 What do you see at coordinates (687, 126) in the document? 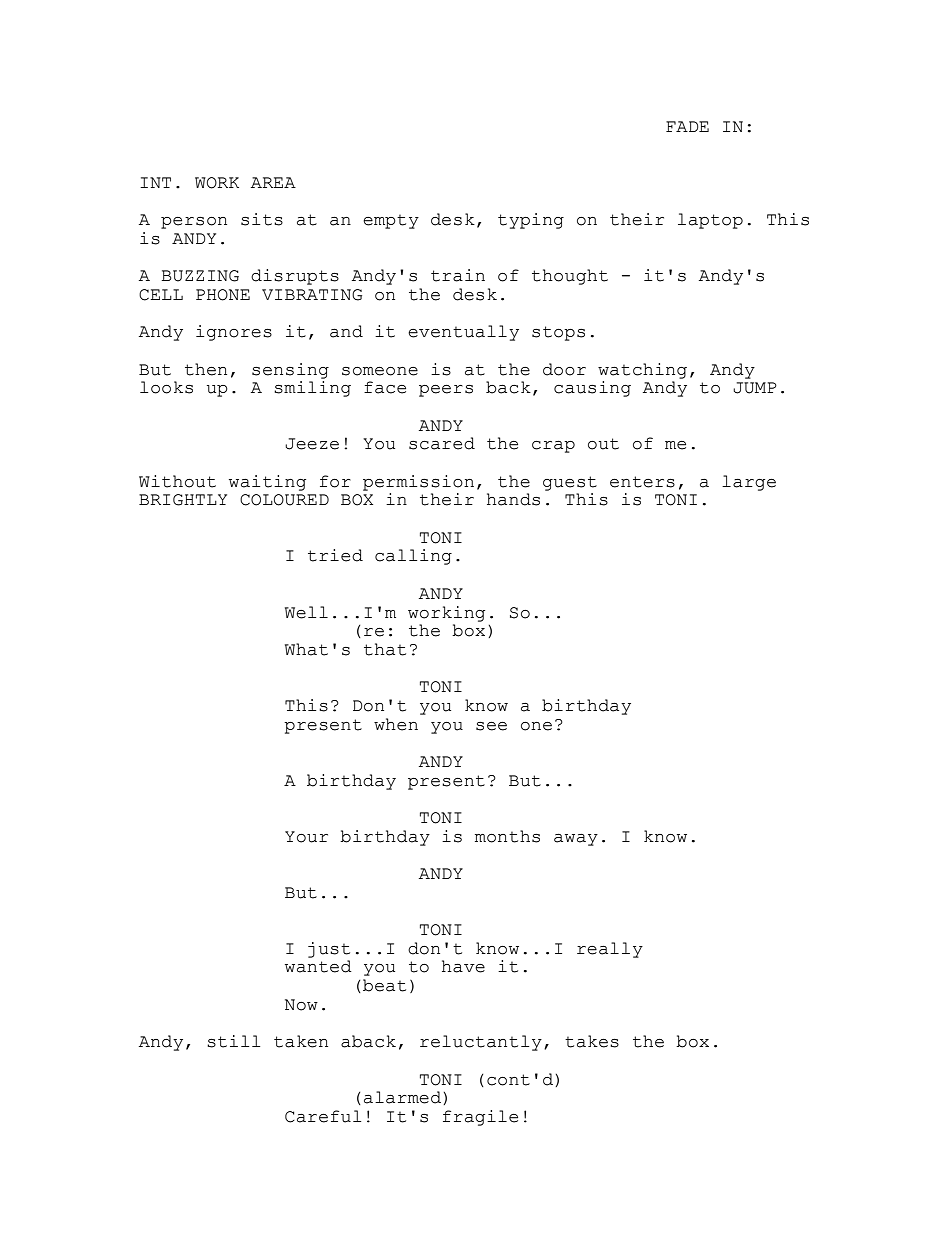
I see `FADE` at bounding box center [687, 126].
